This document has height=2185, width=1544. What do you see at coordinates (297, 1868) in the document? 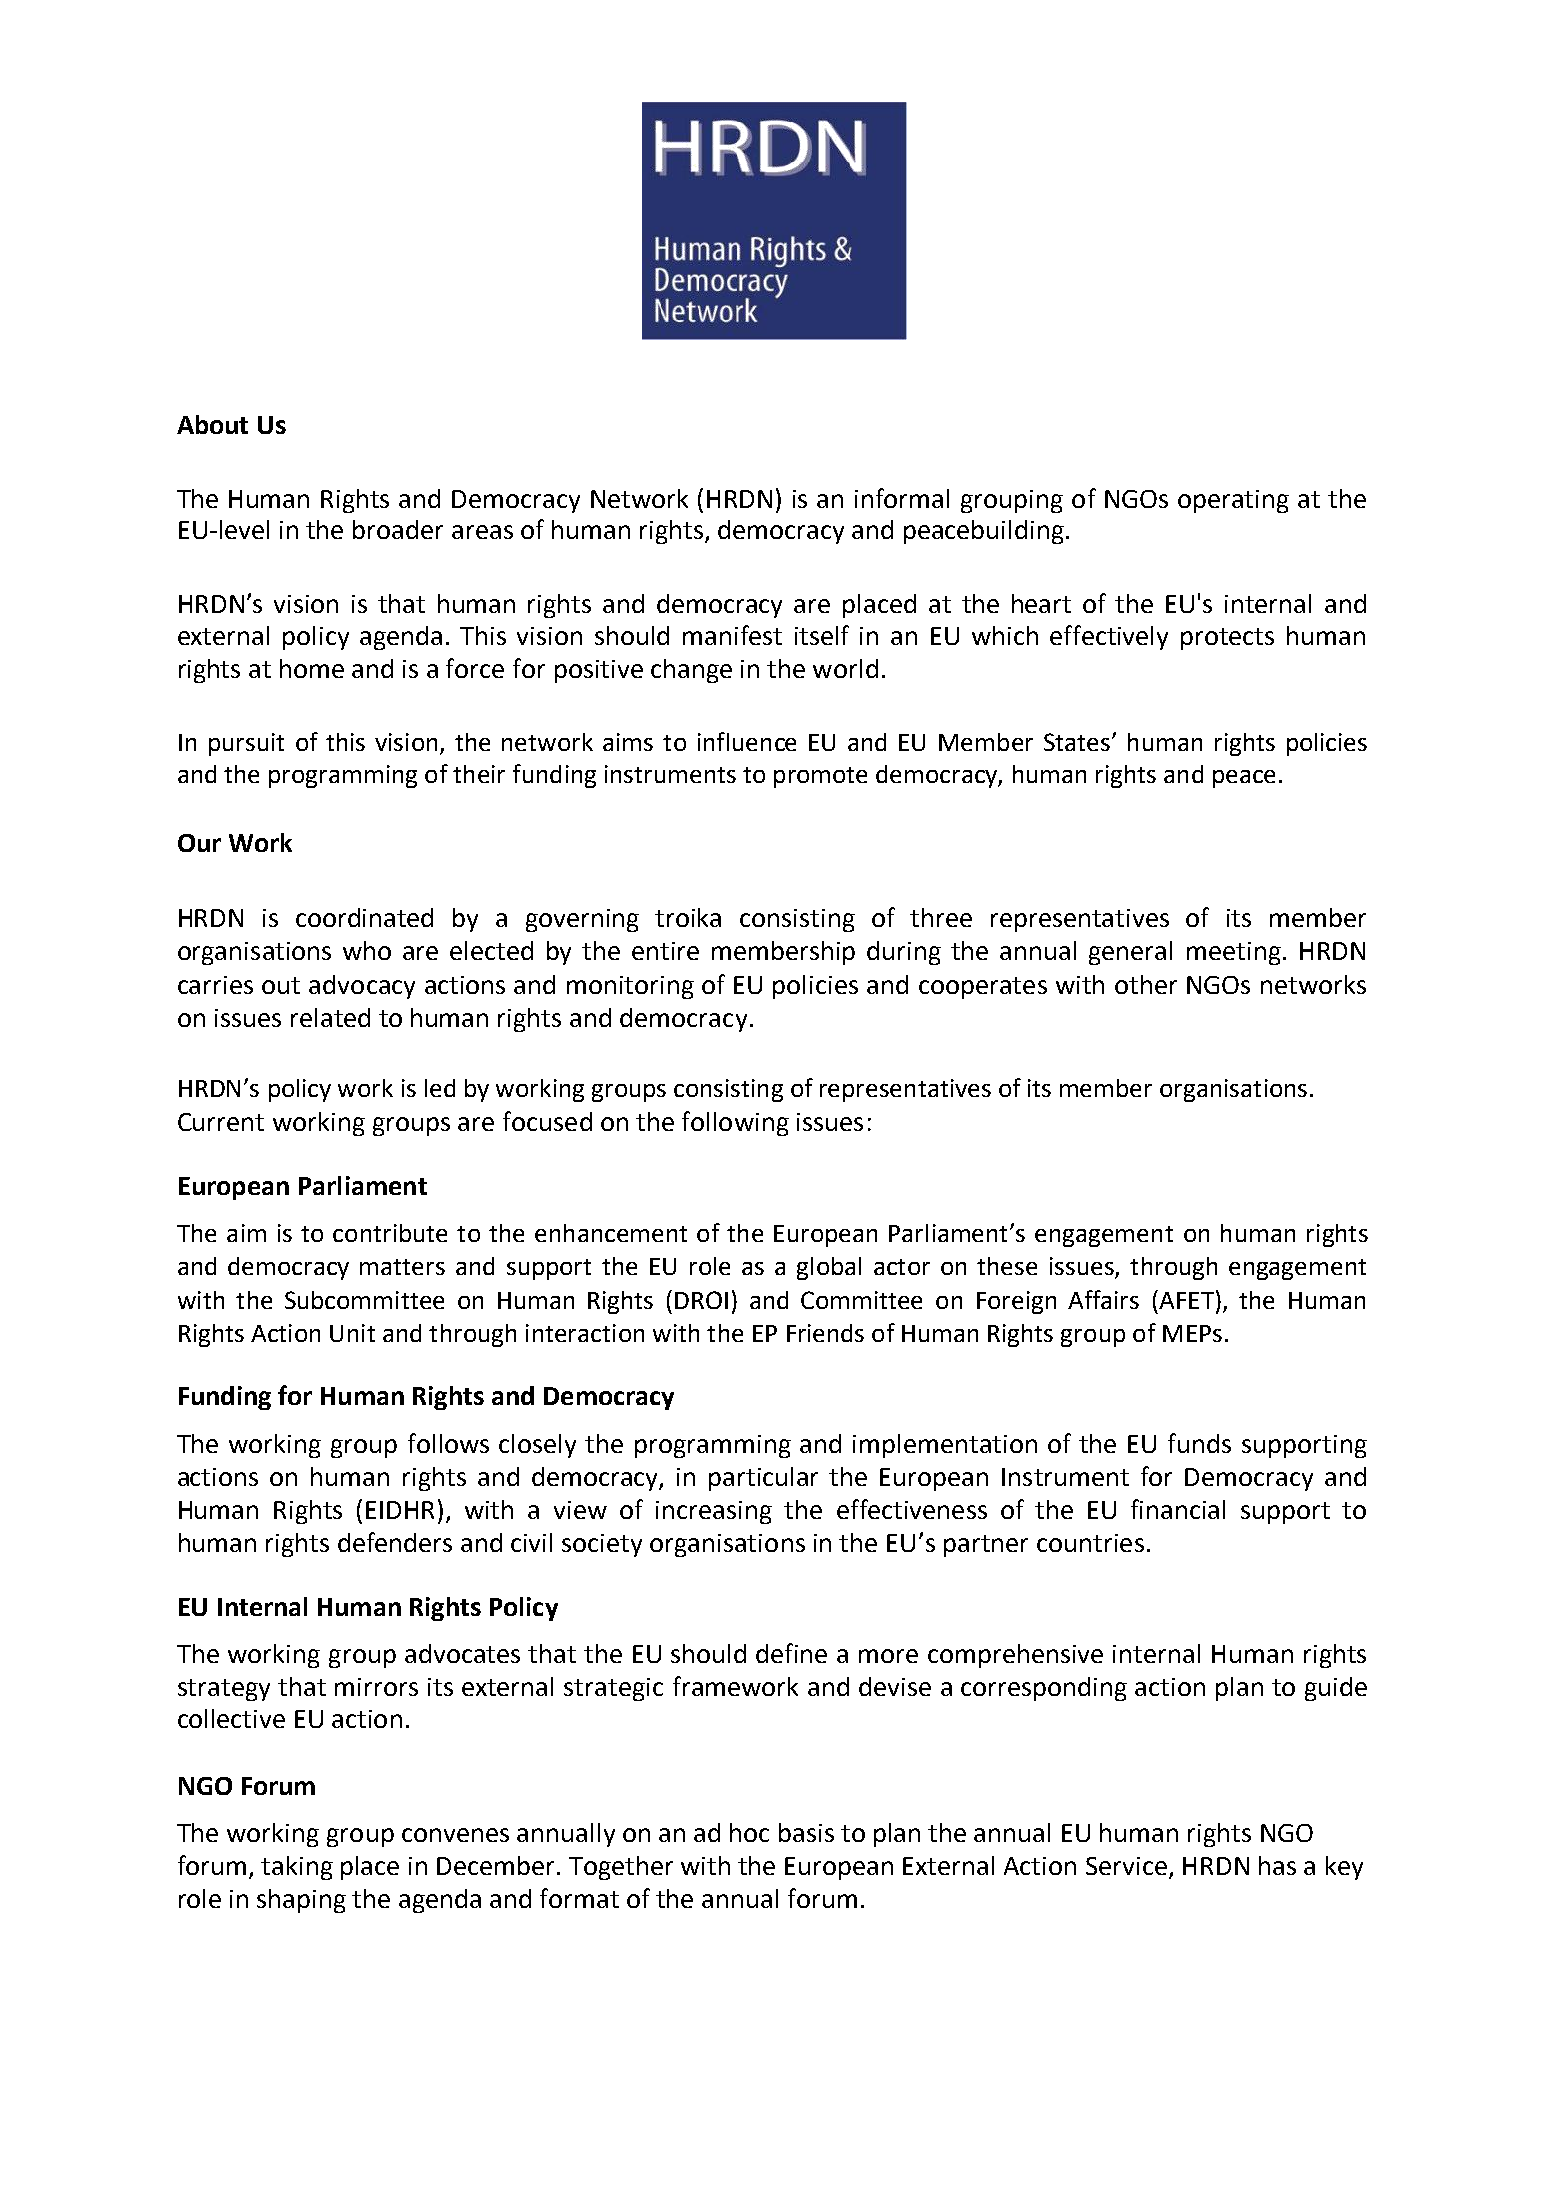
I see `taking` at bounding box center [297, 1868].
